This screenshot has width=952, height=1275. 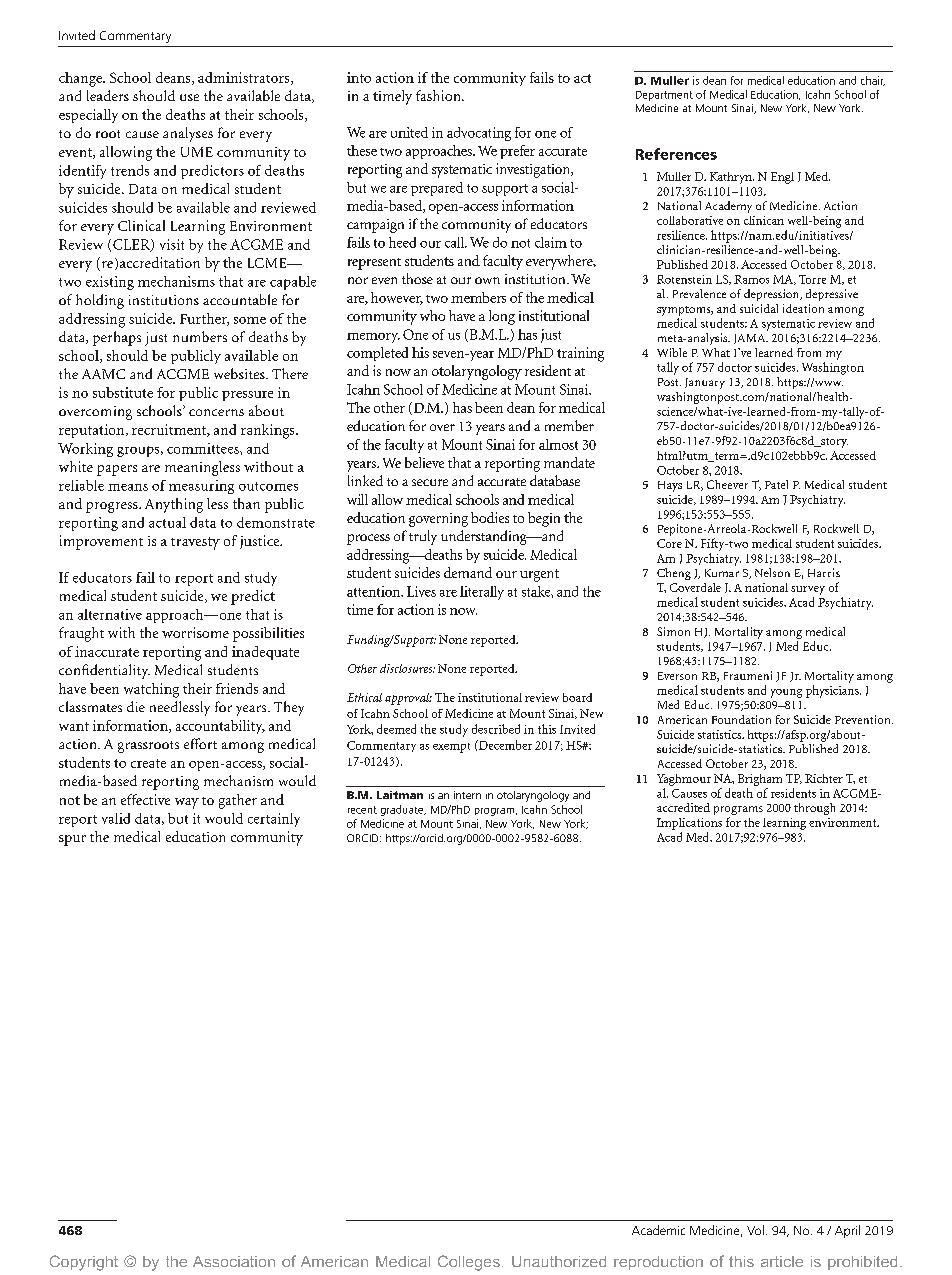 What do you see at coordinates (782, 178) in the screenshot?
I see `Engl` at bounding box center [782, 178].
